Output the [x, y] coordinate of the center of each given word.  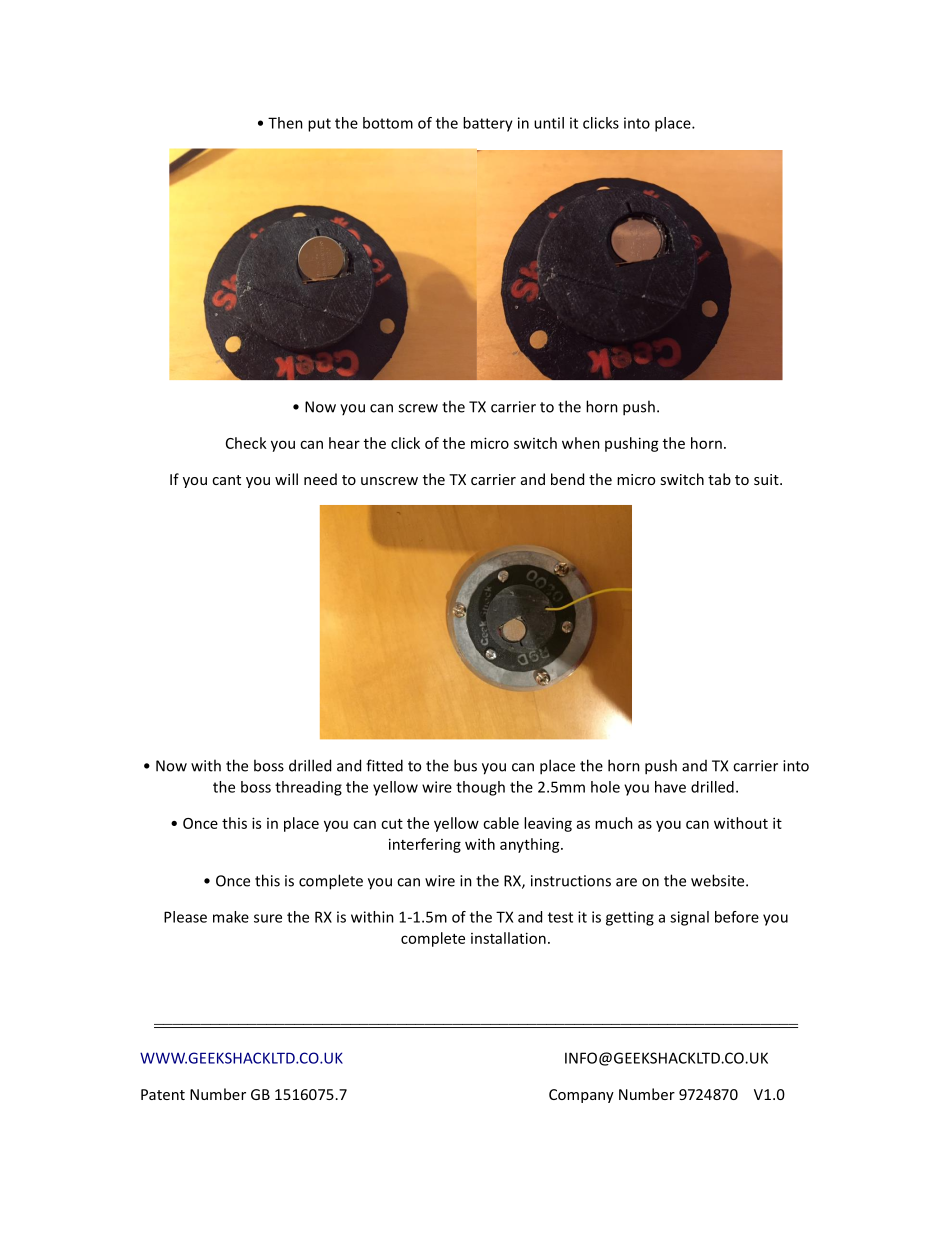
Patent [163, 1094]
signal [689, 918]
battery [488, 124]
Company [581, 1096]
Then [285, 123]
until [549, 123]
